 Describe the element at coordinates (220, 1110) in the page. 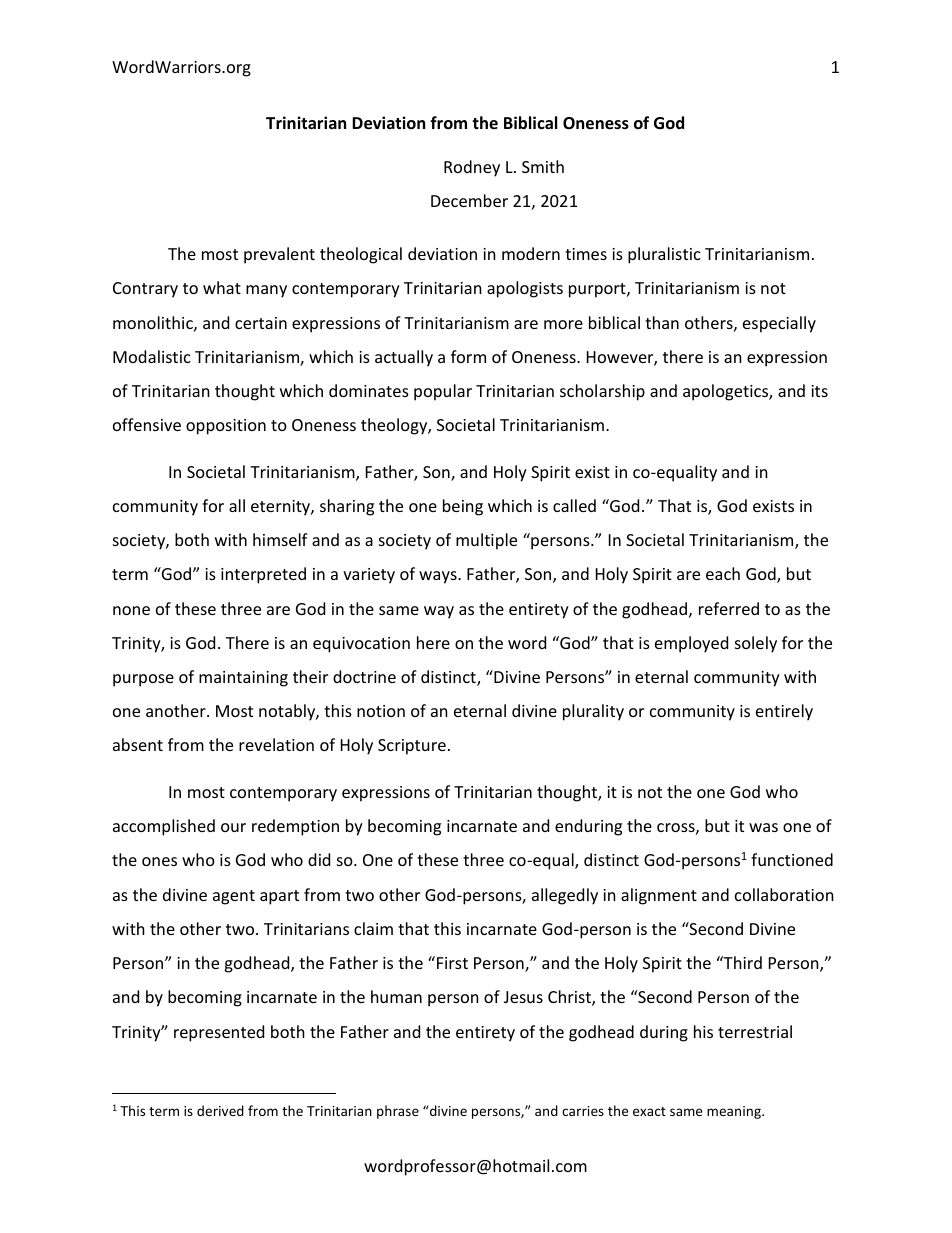

I see `derived` at that location.
